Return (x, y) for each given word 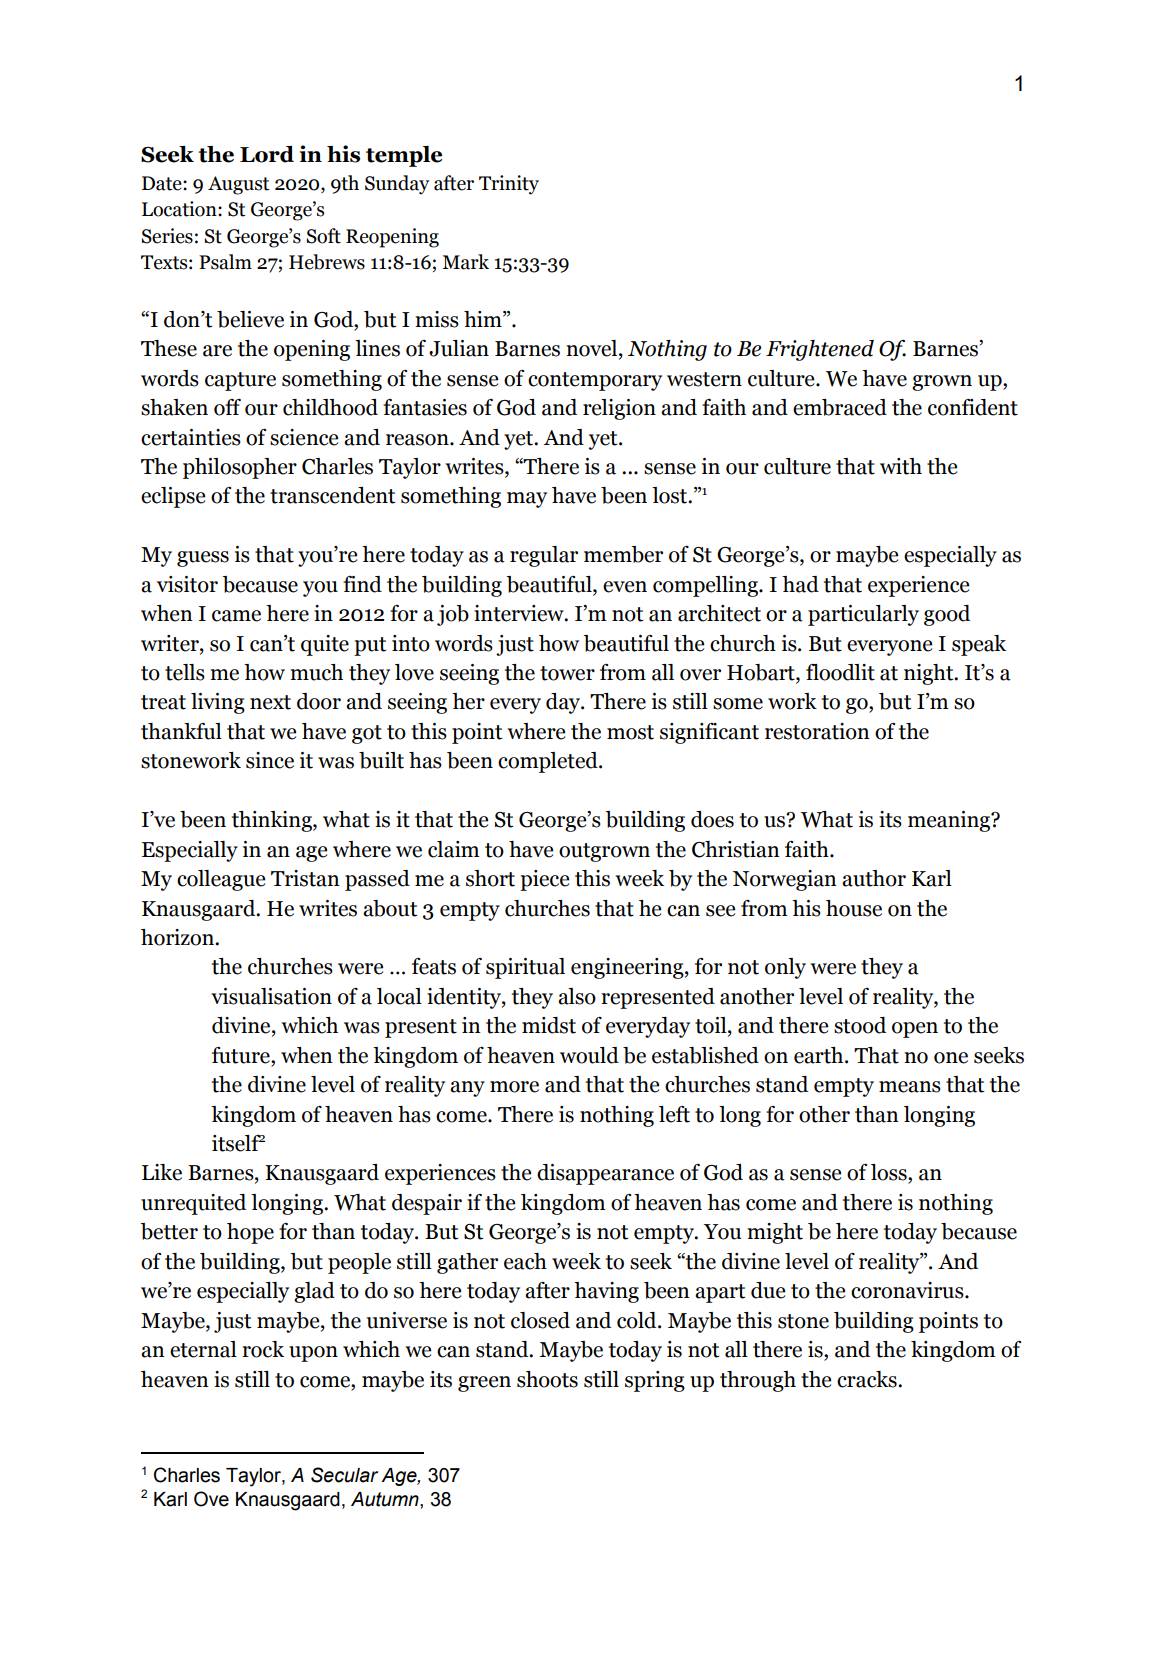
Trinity (509, 185)
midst (549, 1025)
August (239, 185)
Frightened (820, 350)
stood (860, 1025)
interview (520, 613)
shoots (547, 1379)
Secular (344, 1475)
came (236, 616)
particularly (863, 615)
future (242, 1055)
